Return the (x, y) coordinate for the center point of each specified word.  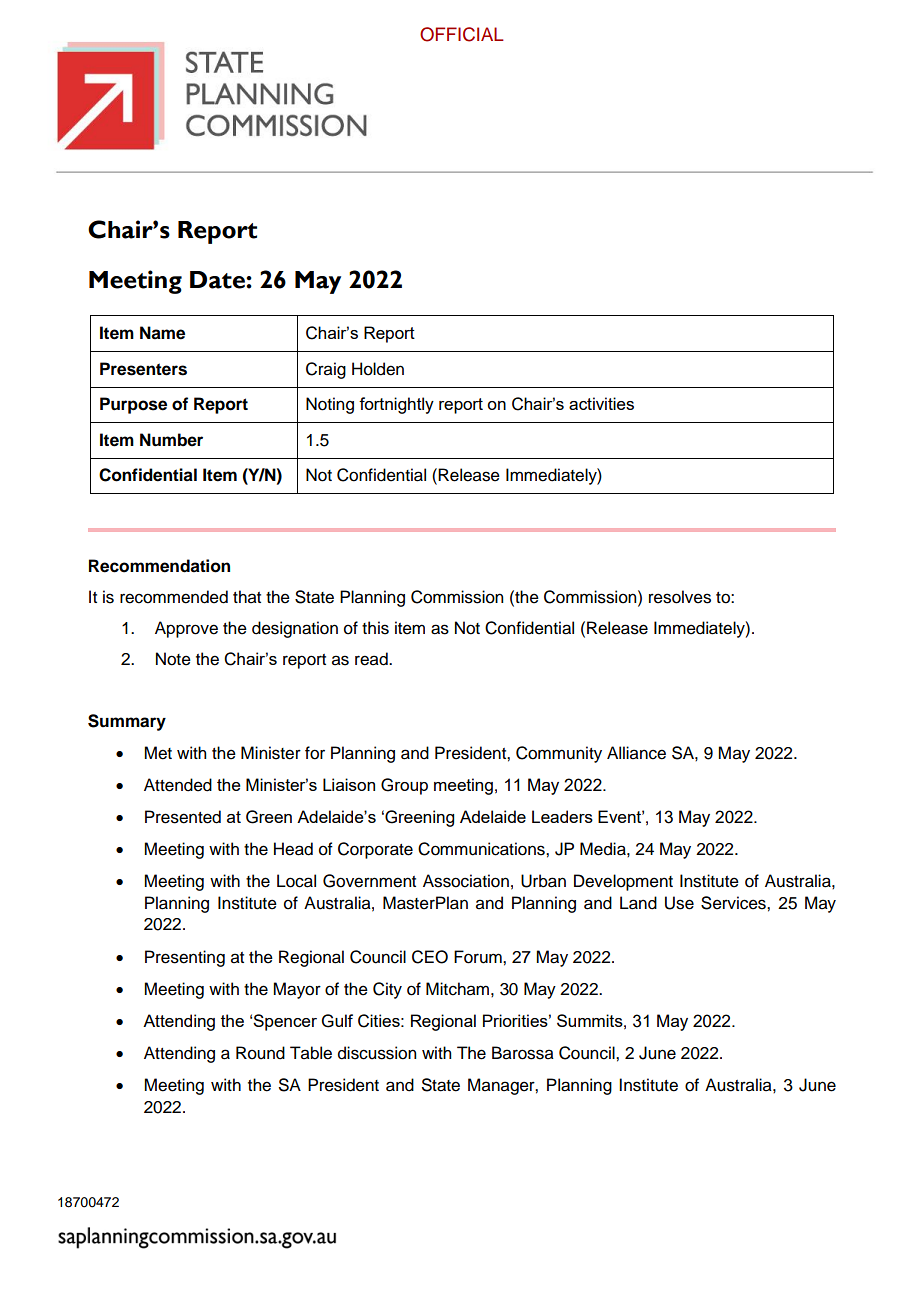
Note (173, 659)
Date (218, 280)
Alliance (636, 753)
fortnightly (396, 405)
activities (601, 403)
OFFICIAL (462, 34)
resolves (680, 597)
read (372, 659)
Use (679, 903)
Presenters (143, 369)
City (387, 990)
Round (260, 1053)
